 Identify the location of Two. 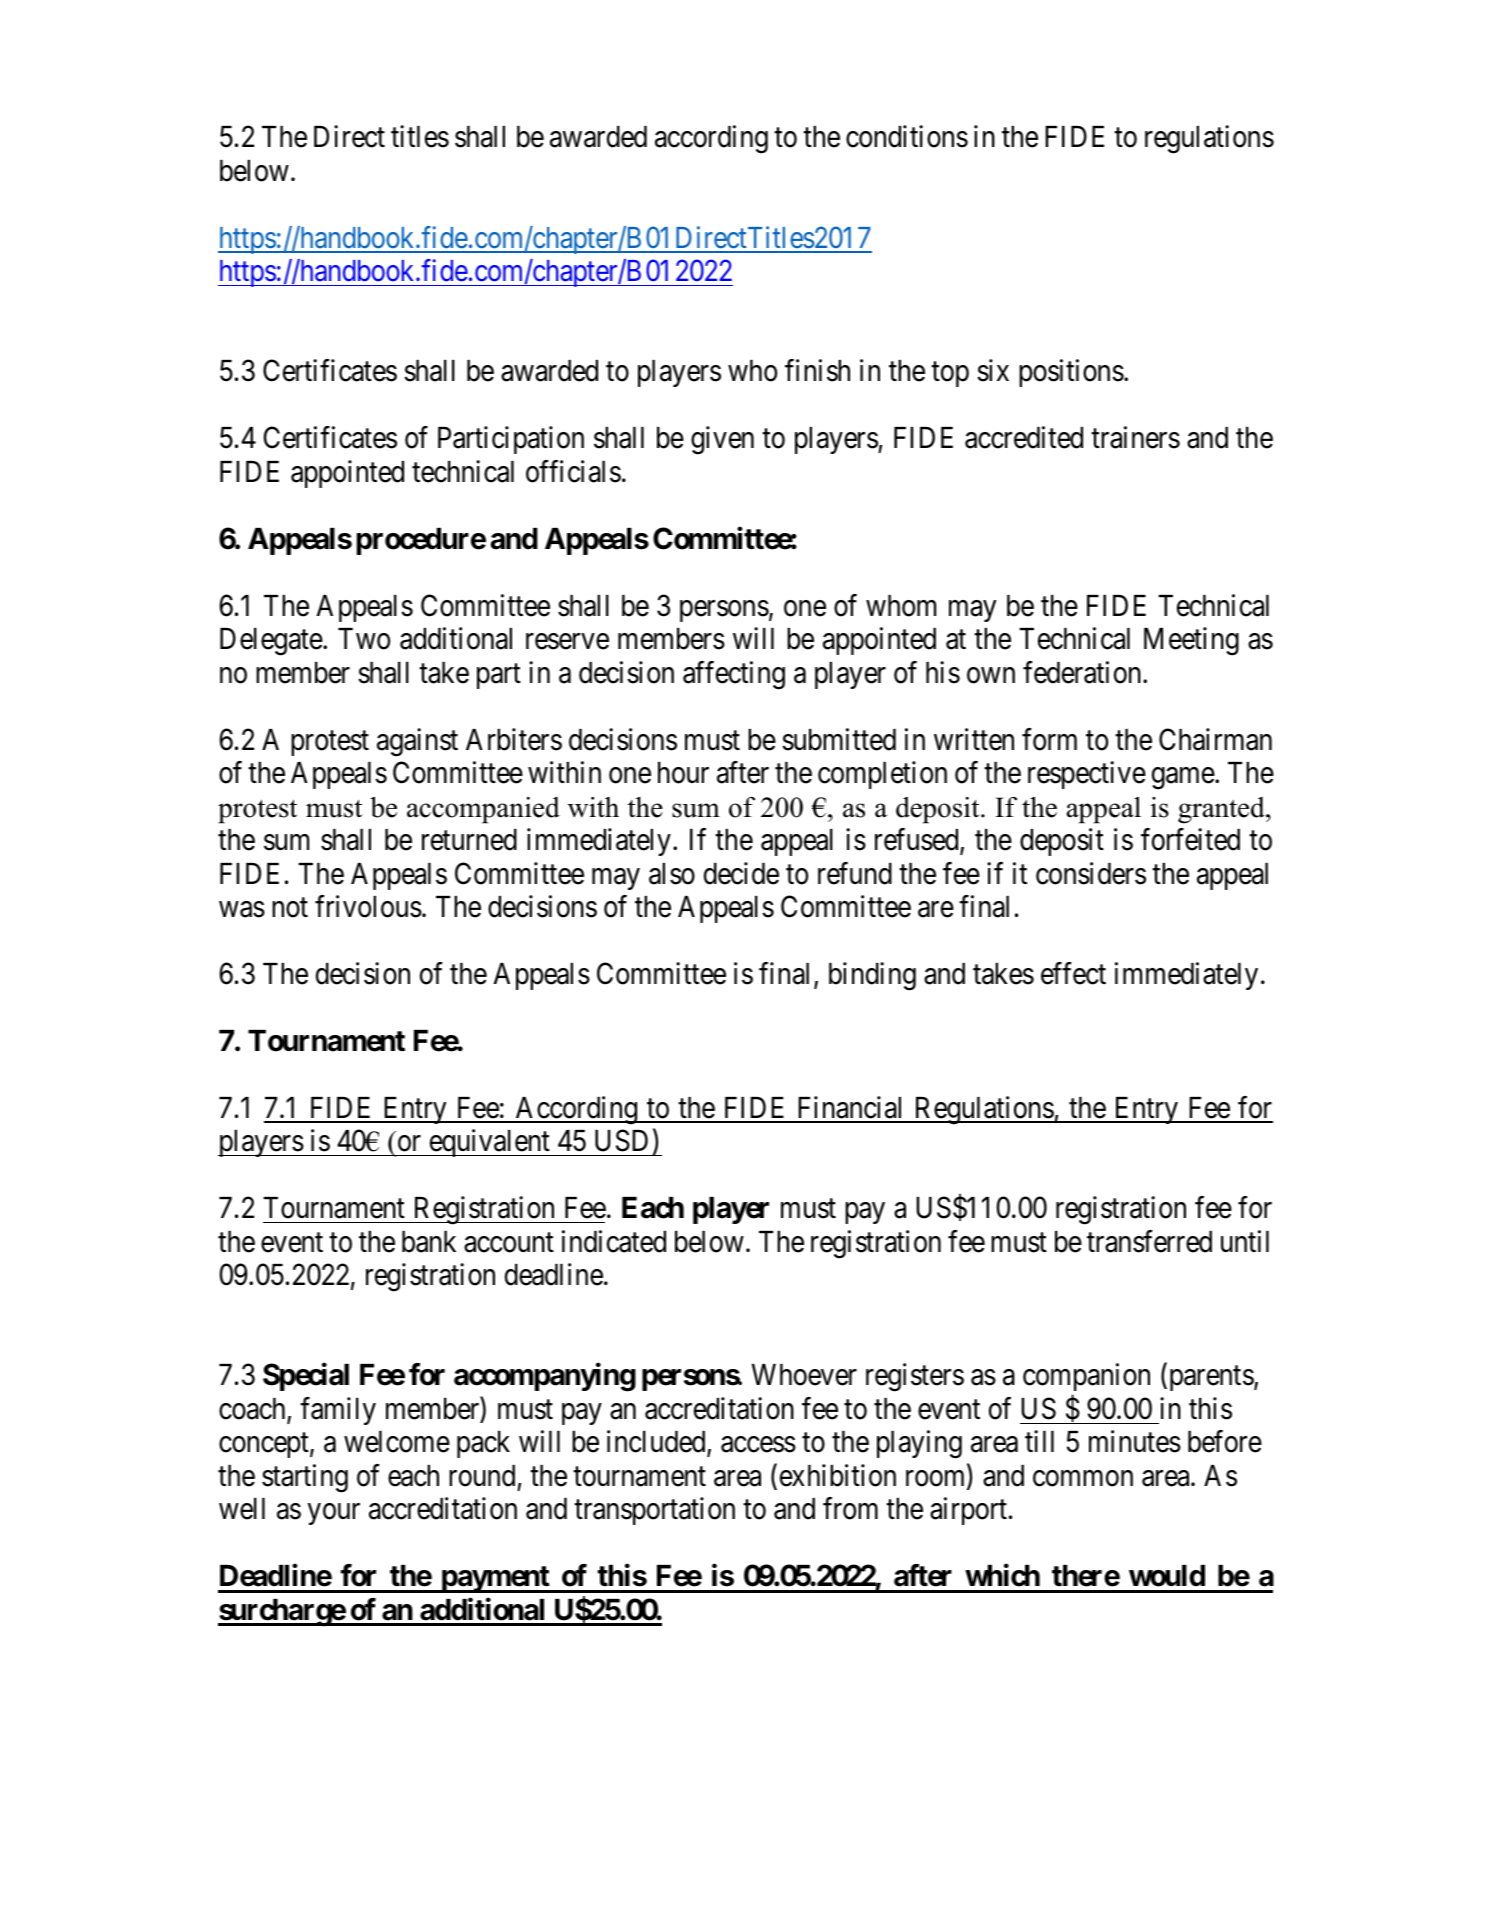
(364, 639).
